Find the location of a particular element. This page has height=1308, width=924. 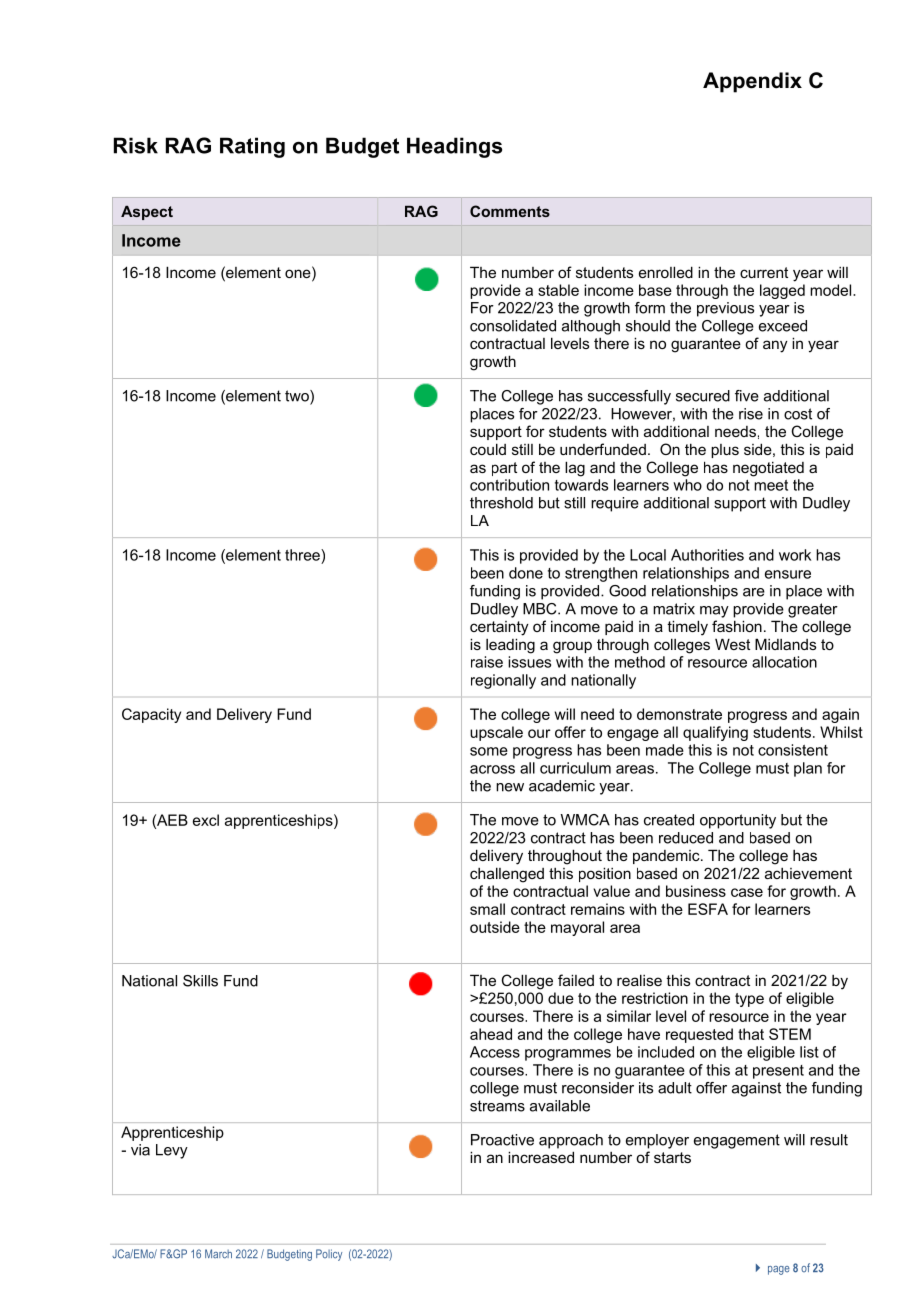

increased is located at coordinates (541, 1157).
